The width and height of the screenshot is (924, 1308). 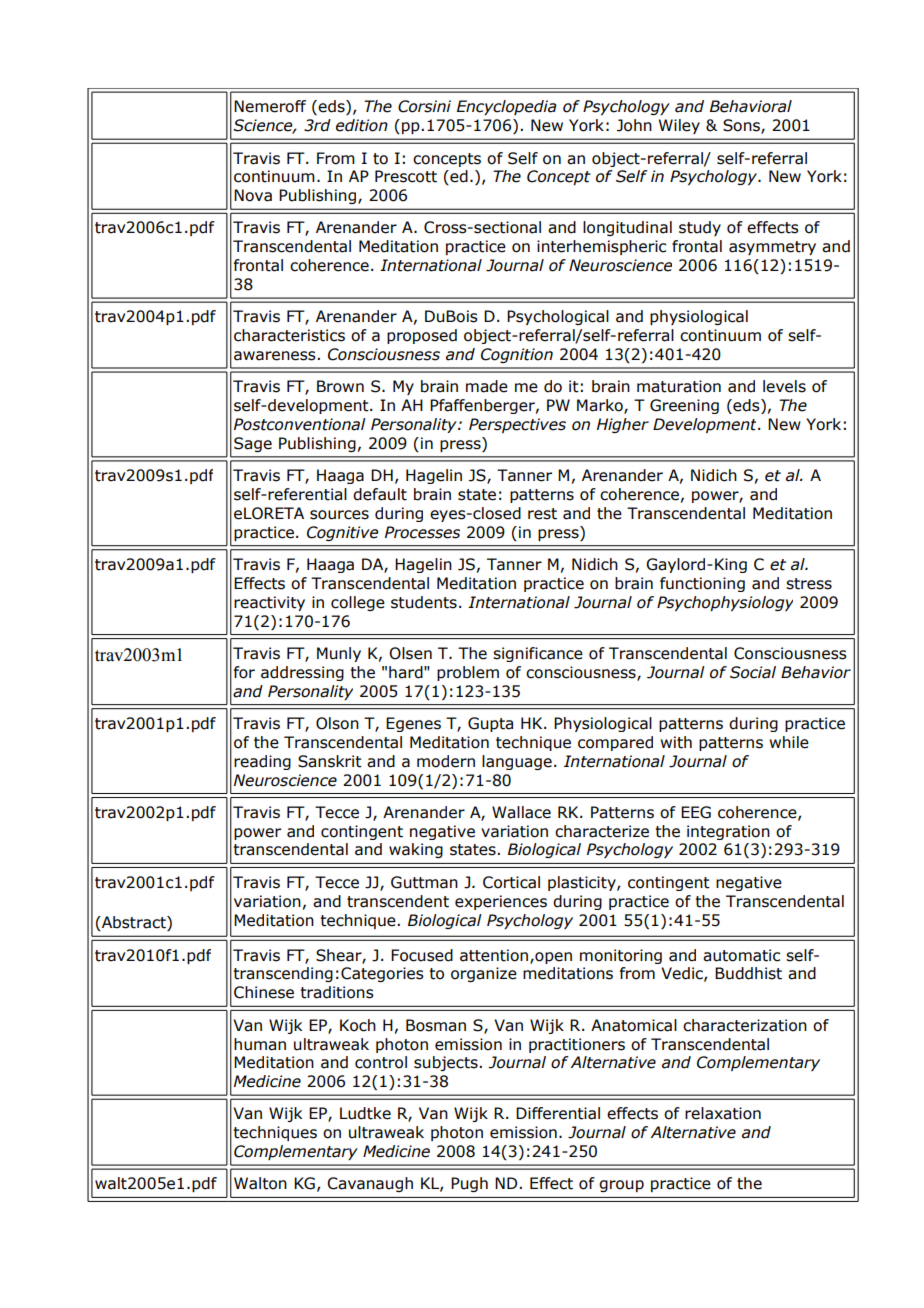 What do you see at coordinates (484, 974) in the screenshot?
I see `organize` at bounding box center [484, 974].
